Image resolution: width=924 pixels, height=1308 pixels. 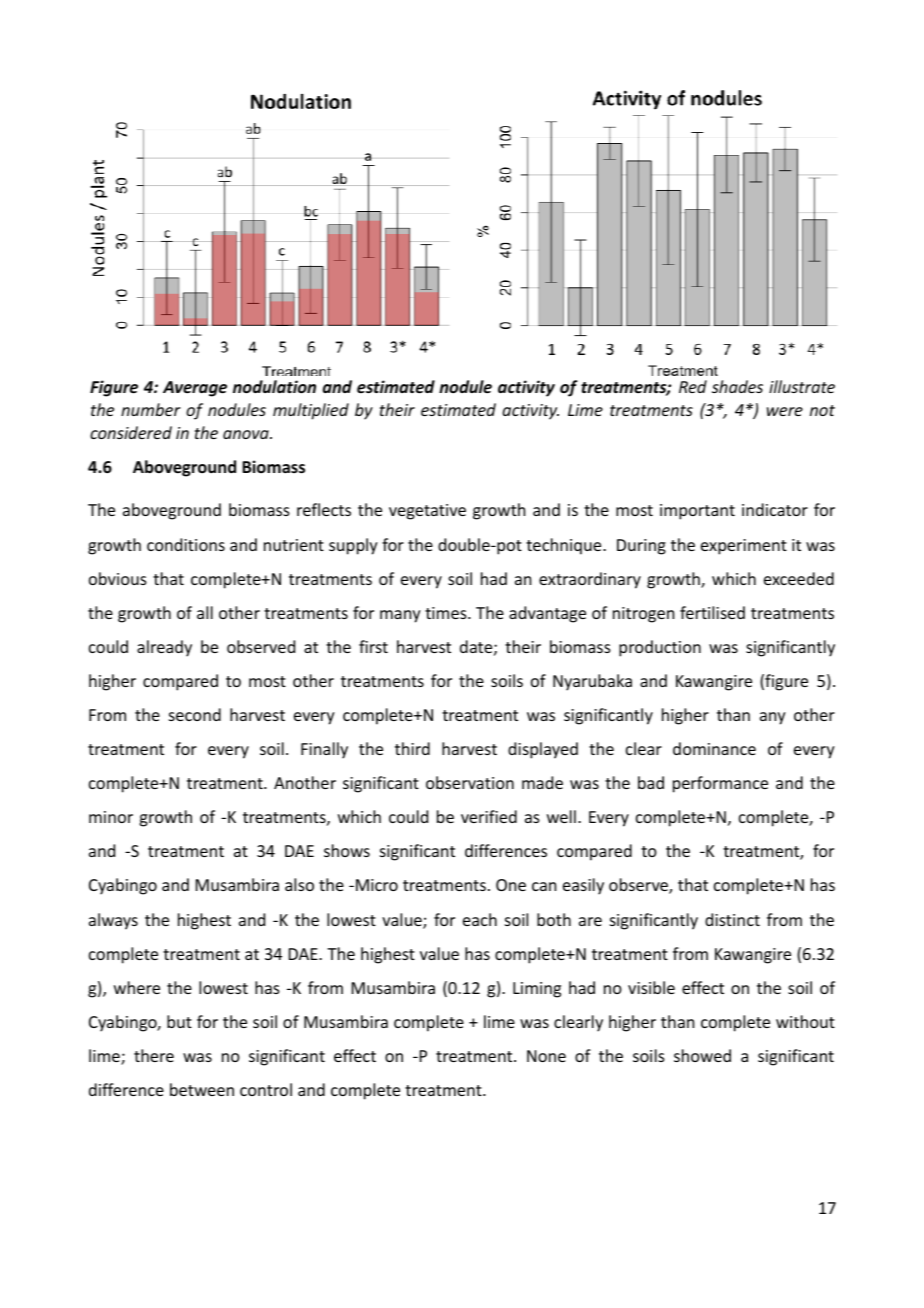 What do you see at coordinates (412, 748) in the image?
I see `third` at bounding box center [412, 748].
